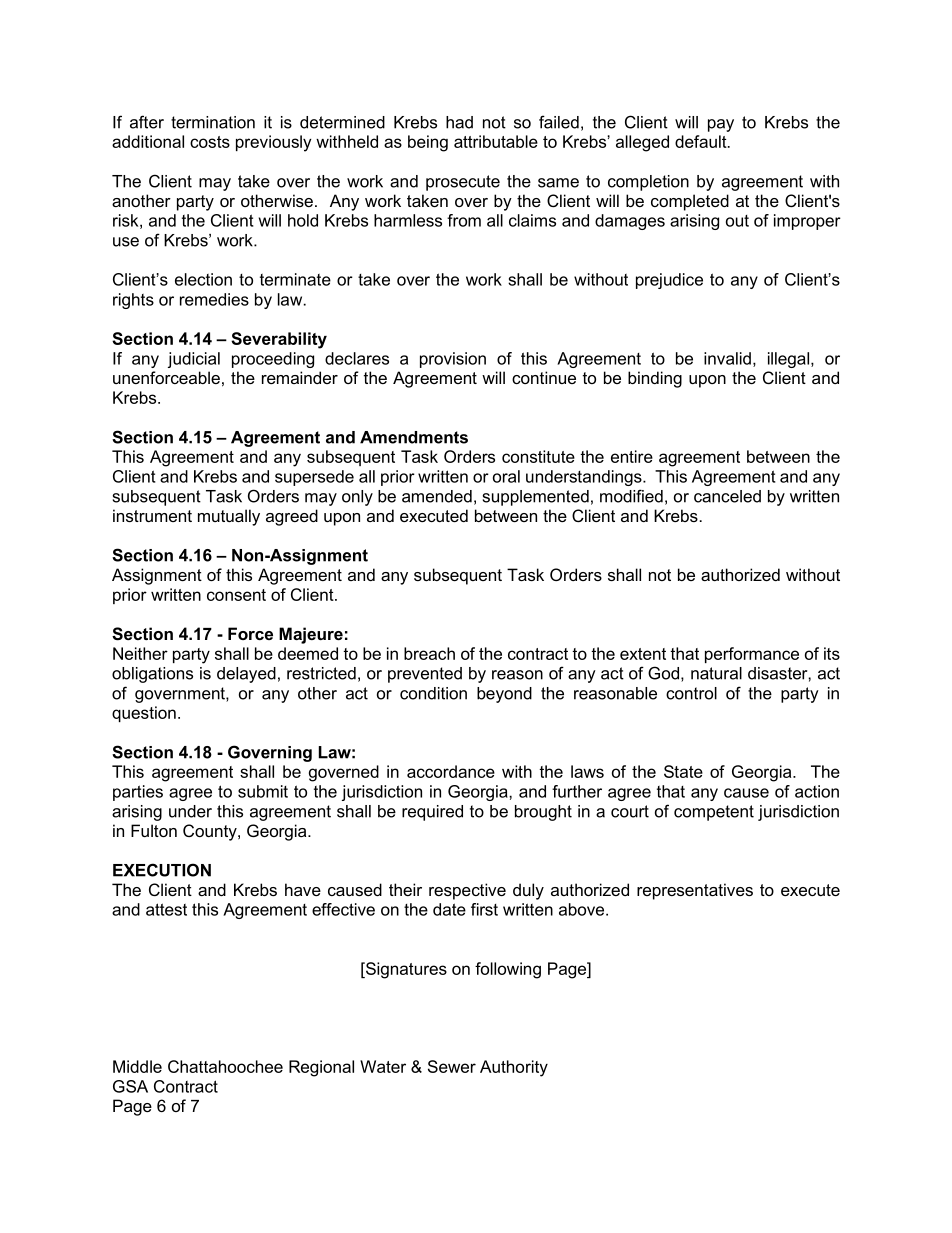 The height and width of the image is (1233, 952). I want to click on attributable, so click(496, 141).
